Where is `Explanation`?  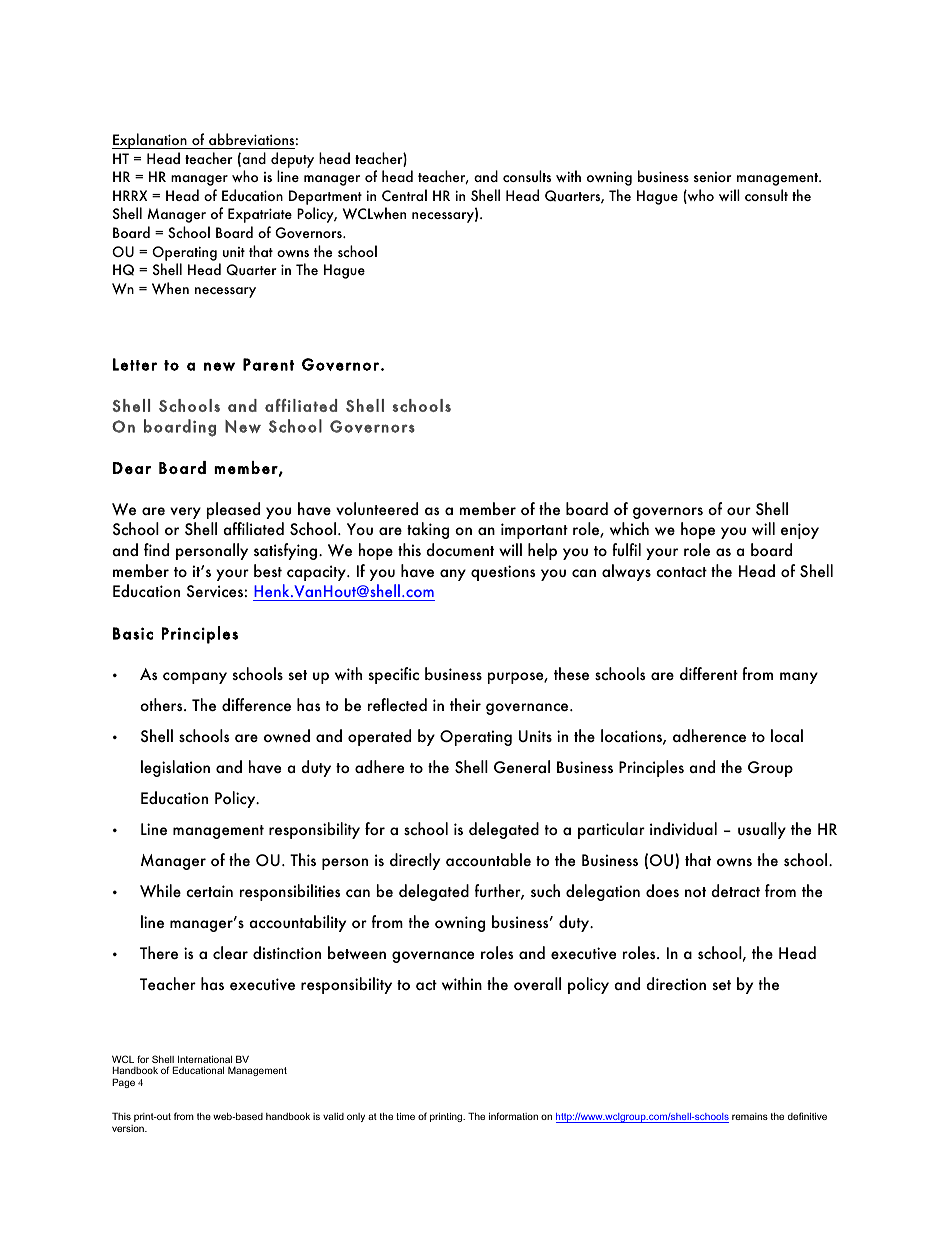 Explanation is located at coordinates (150, 141).
